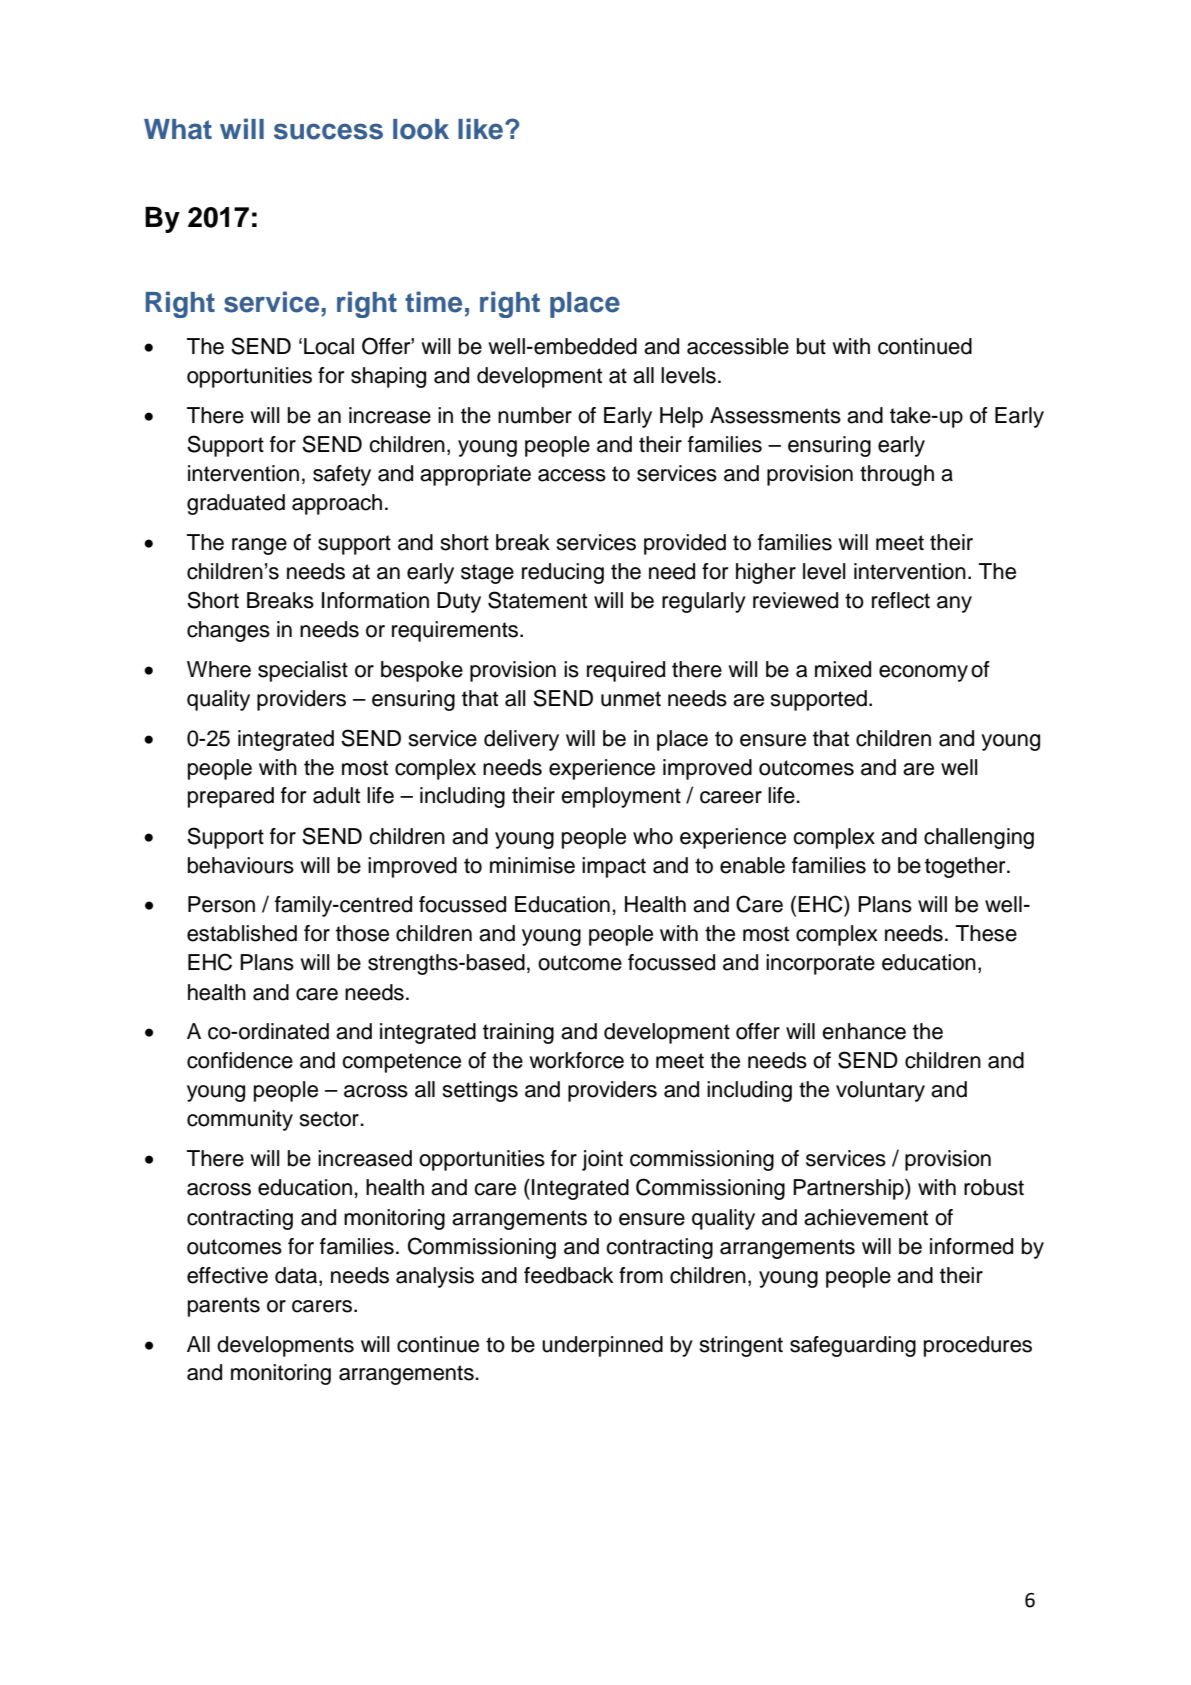  Describe the element at coordinates (221, 904) in the screenshot. I see `Person` at that location.
